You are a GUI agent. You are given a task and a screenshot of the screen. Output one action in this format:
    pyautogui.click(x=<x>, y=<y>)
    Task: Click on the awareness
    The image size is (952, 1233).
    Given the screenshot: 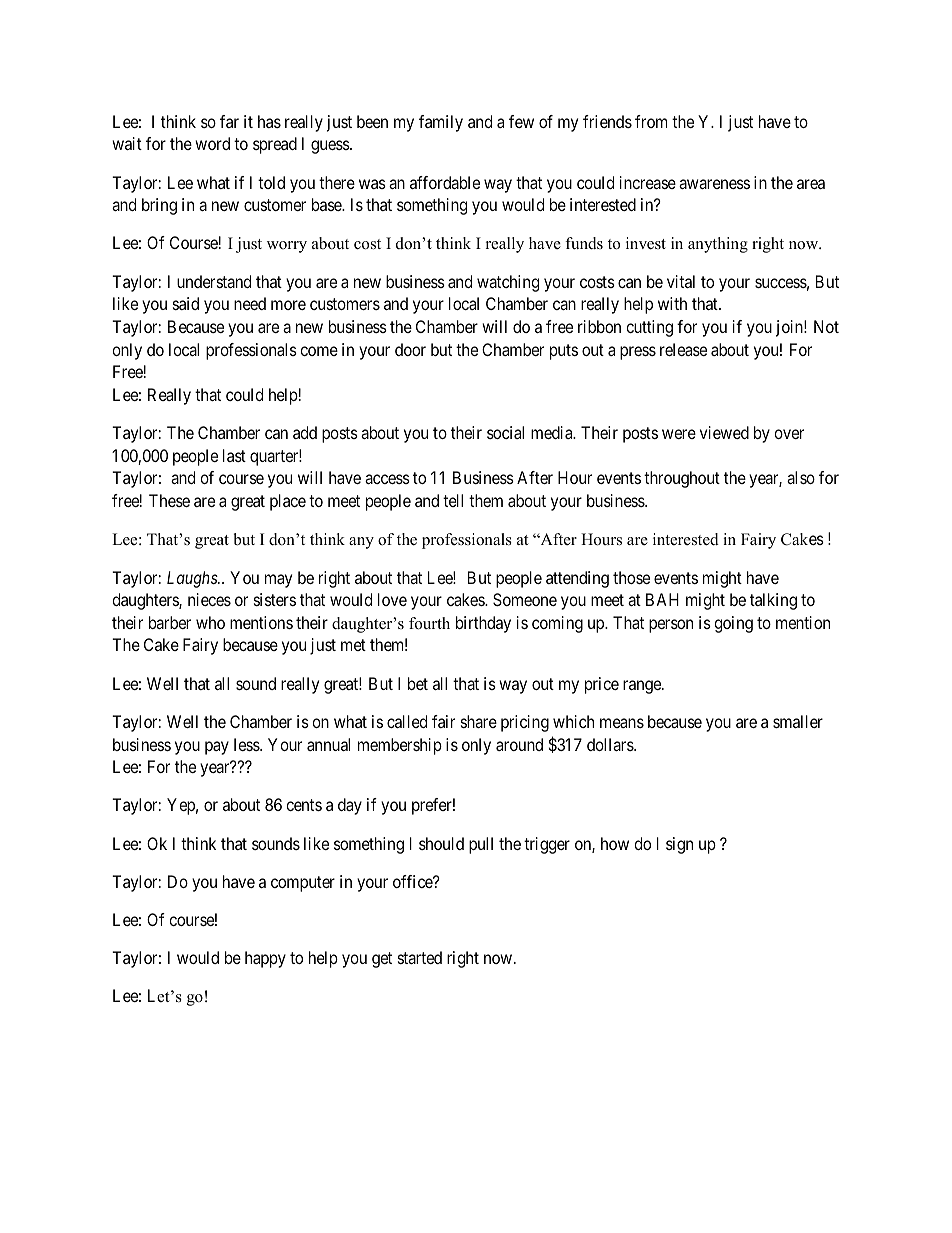 What is the action you would take?
    pyautogui.click(x=714, y=184)
